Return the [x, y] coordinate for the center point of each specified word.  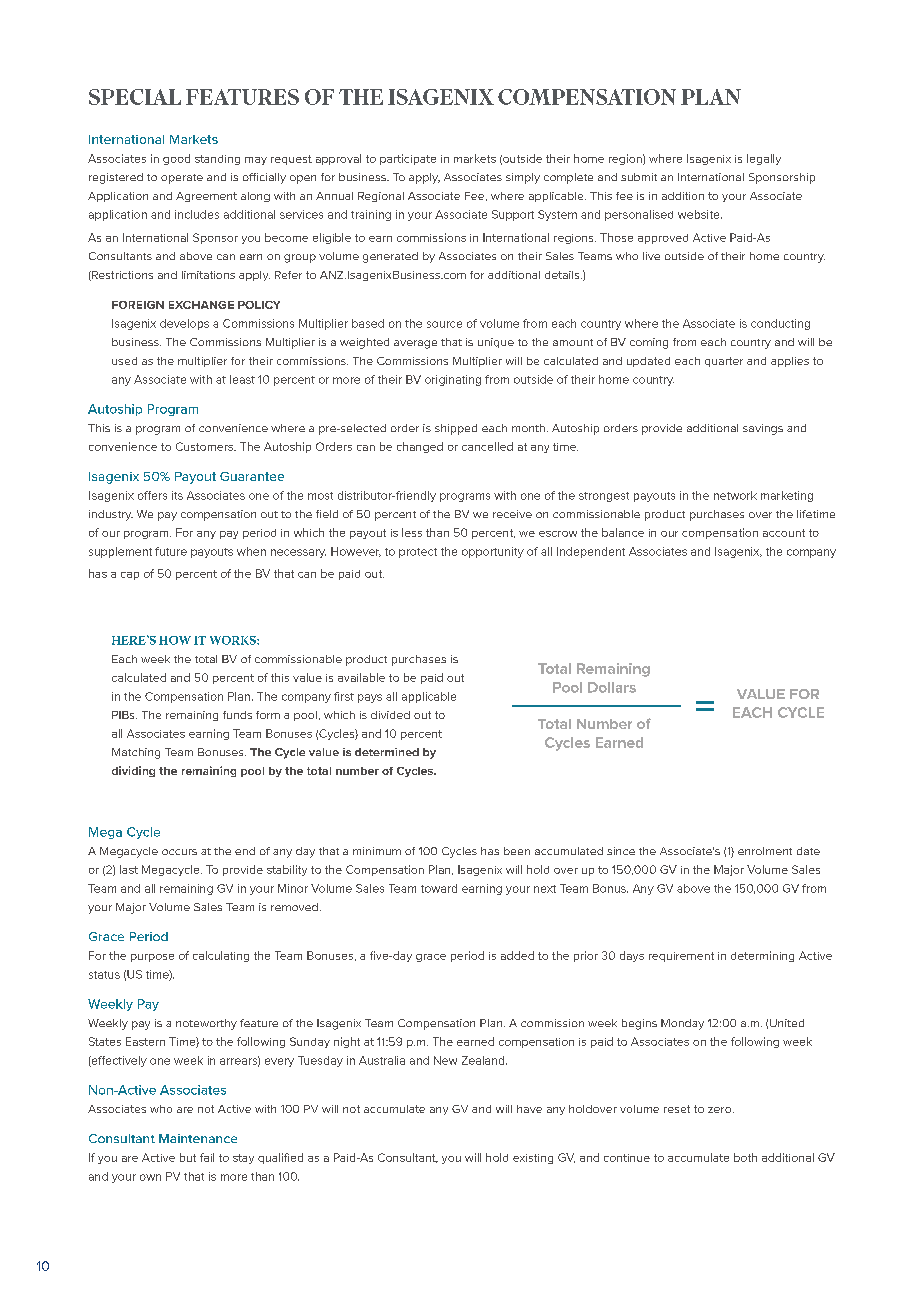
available [361, 677]
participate [408, 159]
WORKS [234, 640]
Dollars [612, 687]
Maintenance [198, 1138]
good [176, 159]
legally [764, 159]
